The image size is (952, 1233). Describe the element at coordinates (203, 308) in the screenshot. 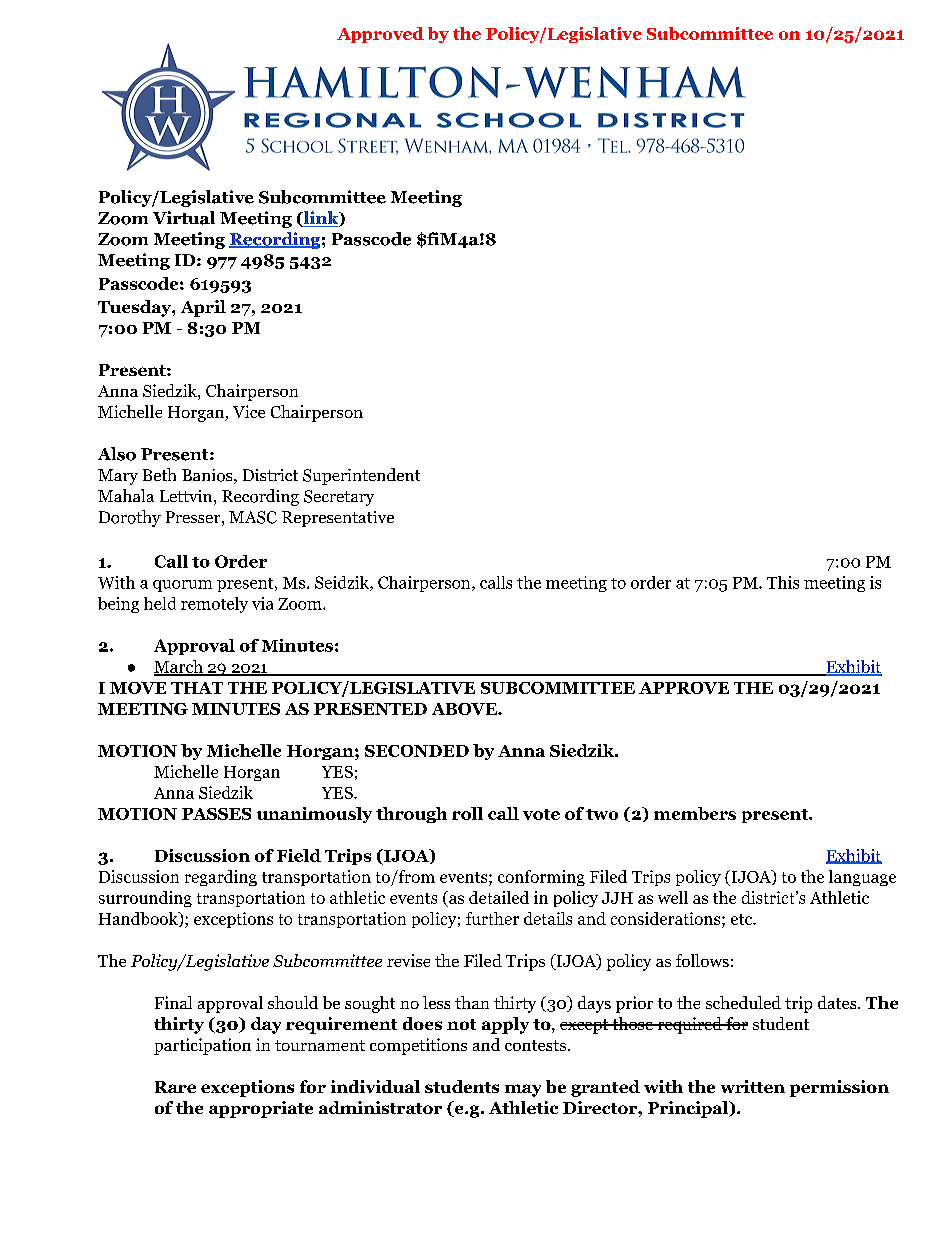

I see `April` at that location.
